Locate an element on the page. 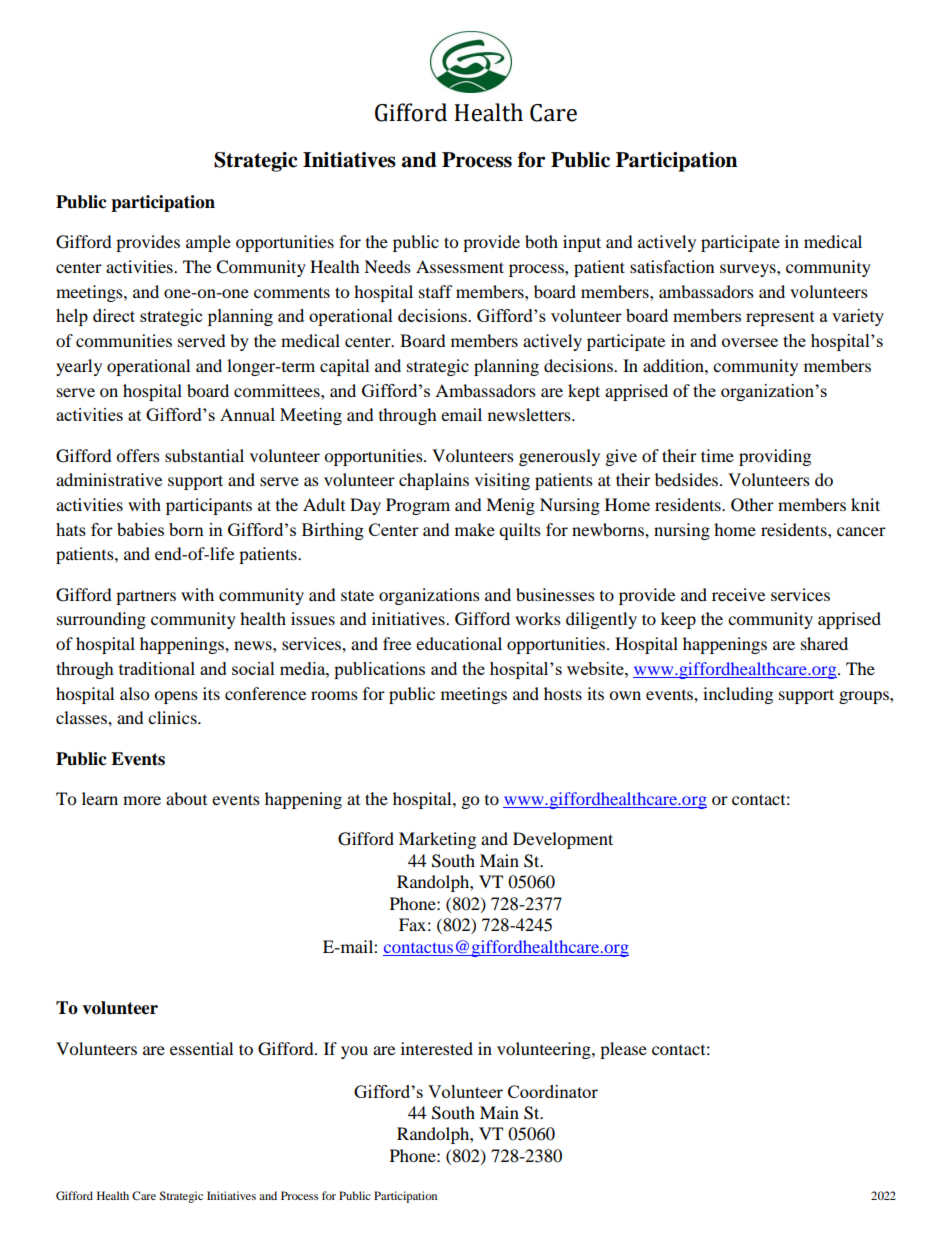  partners is located at coordinates (146, 598).
